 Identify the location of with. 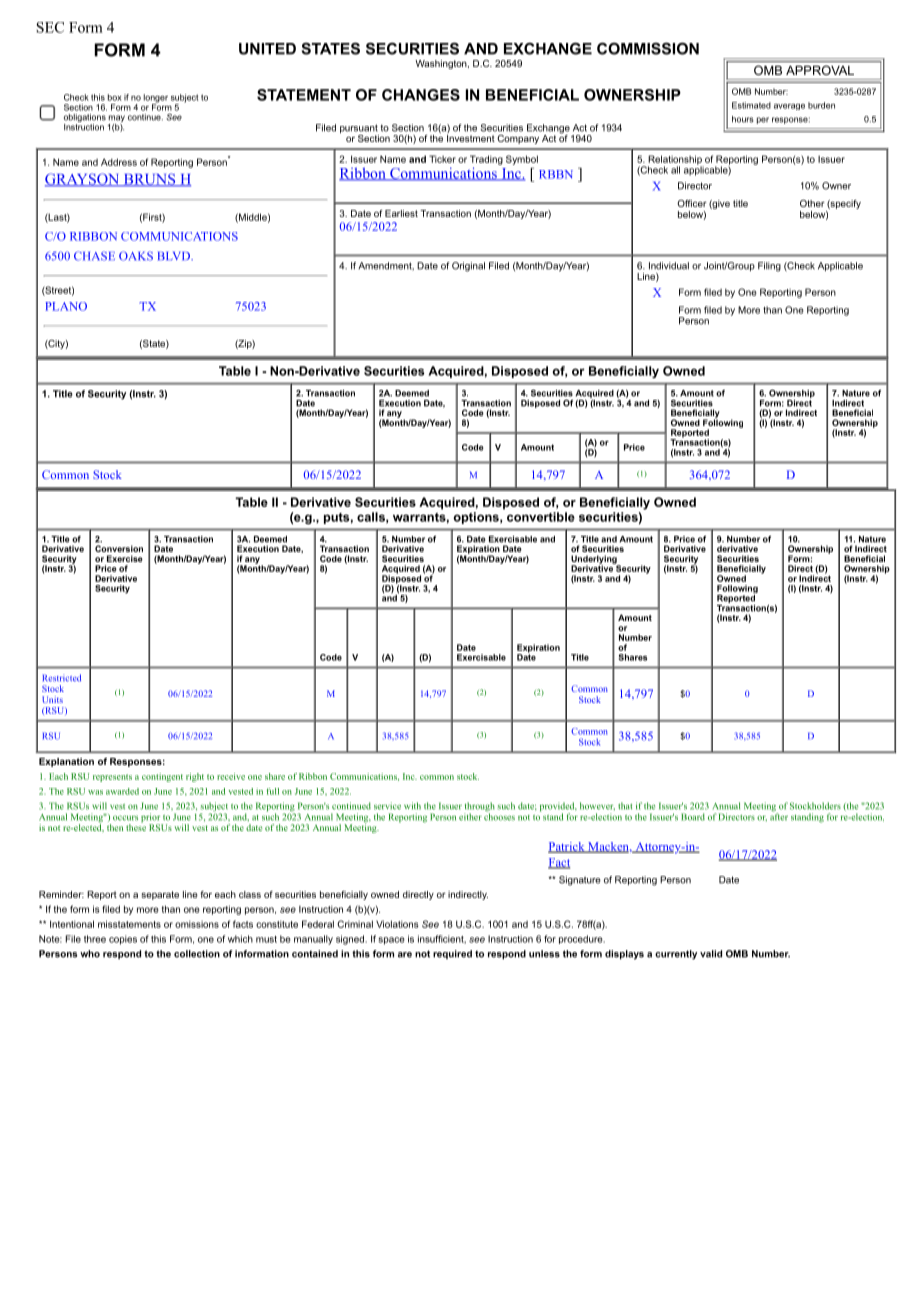
(412, 806).
